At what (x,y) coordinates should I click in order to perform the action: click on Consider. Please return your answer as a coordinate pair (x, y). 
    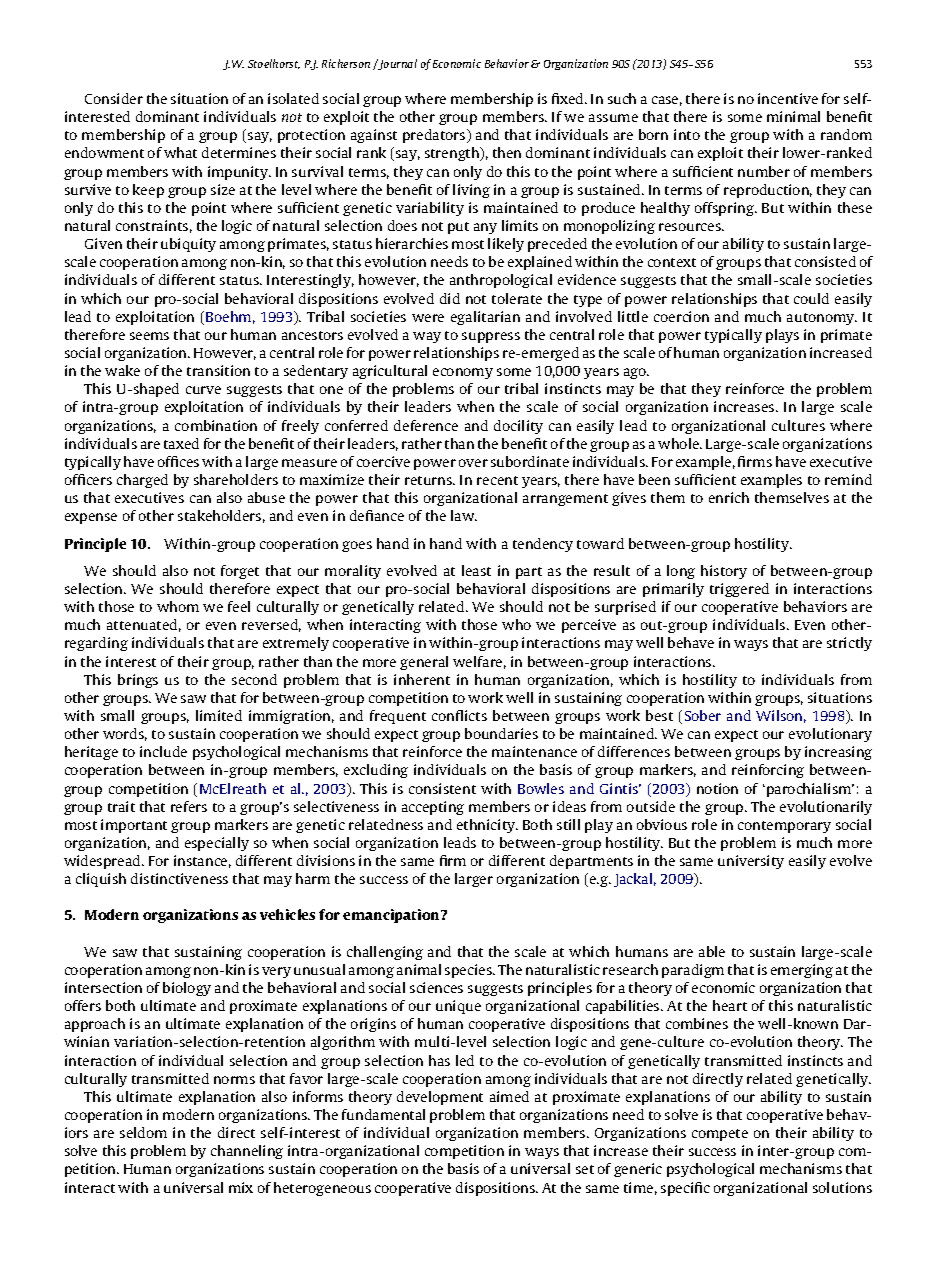
    Looking at the image, I should click on (114, 98).
